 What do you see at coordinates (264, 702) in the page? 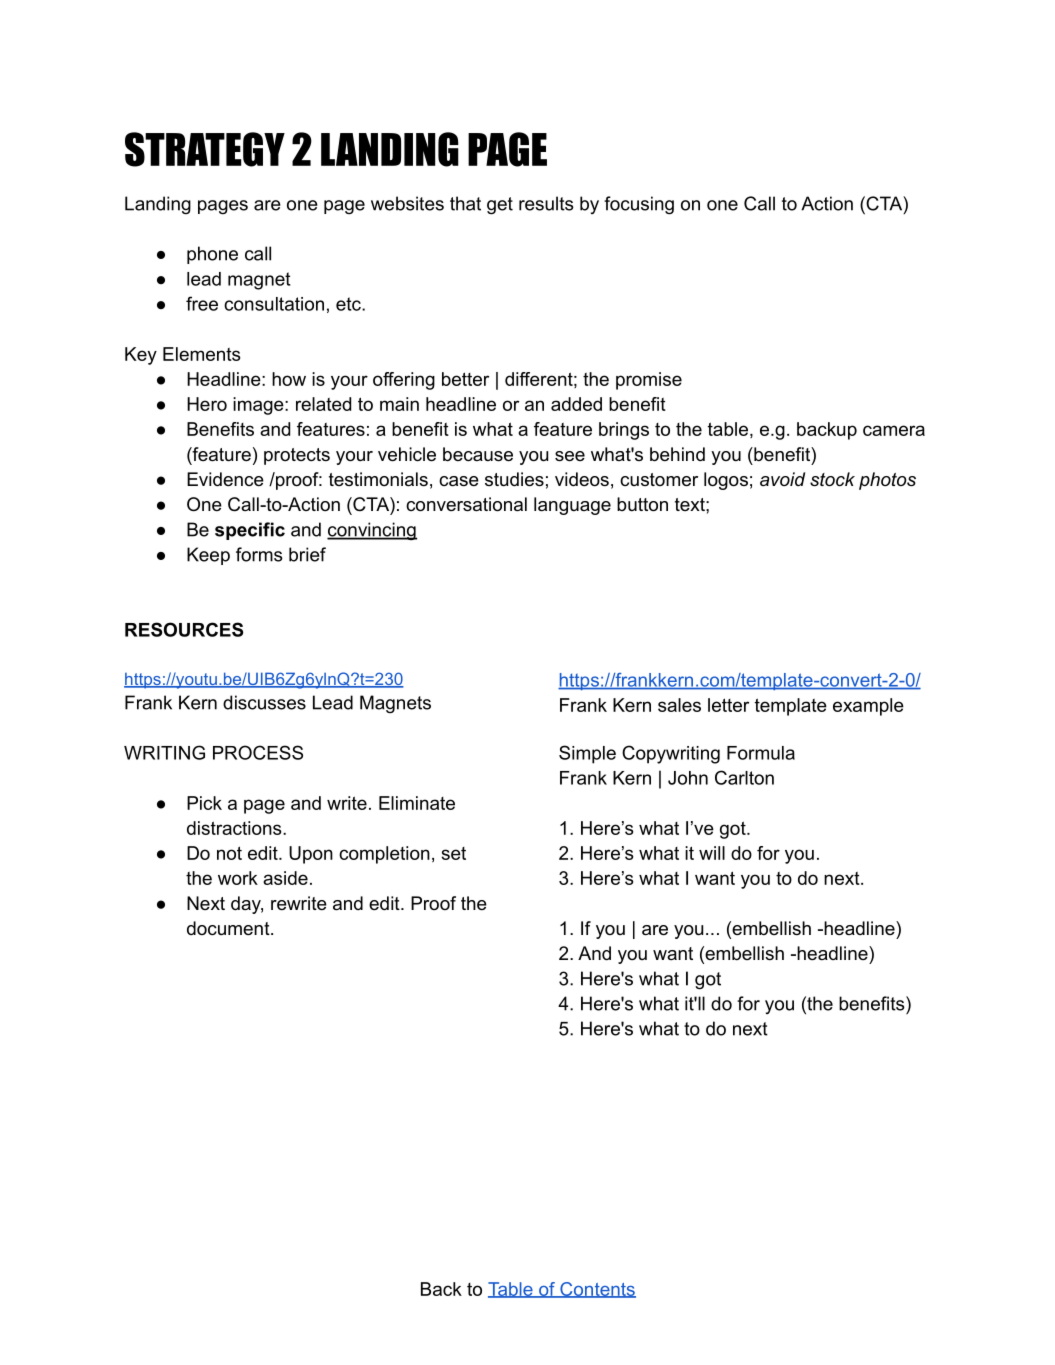
I see `discusses` at bounding box center [264, 702].
